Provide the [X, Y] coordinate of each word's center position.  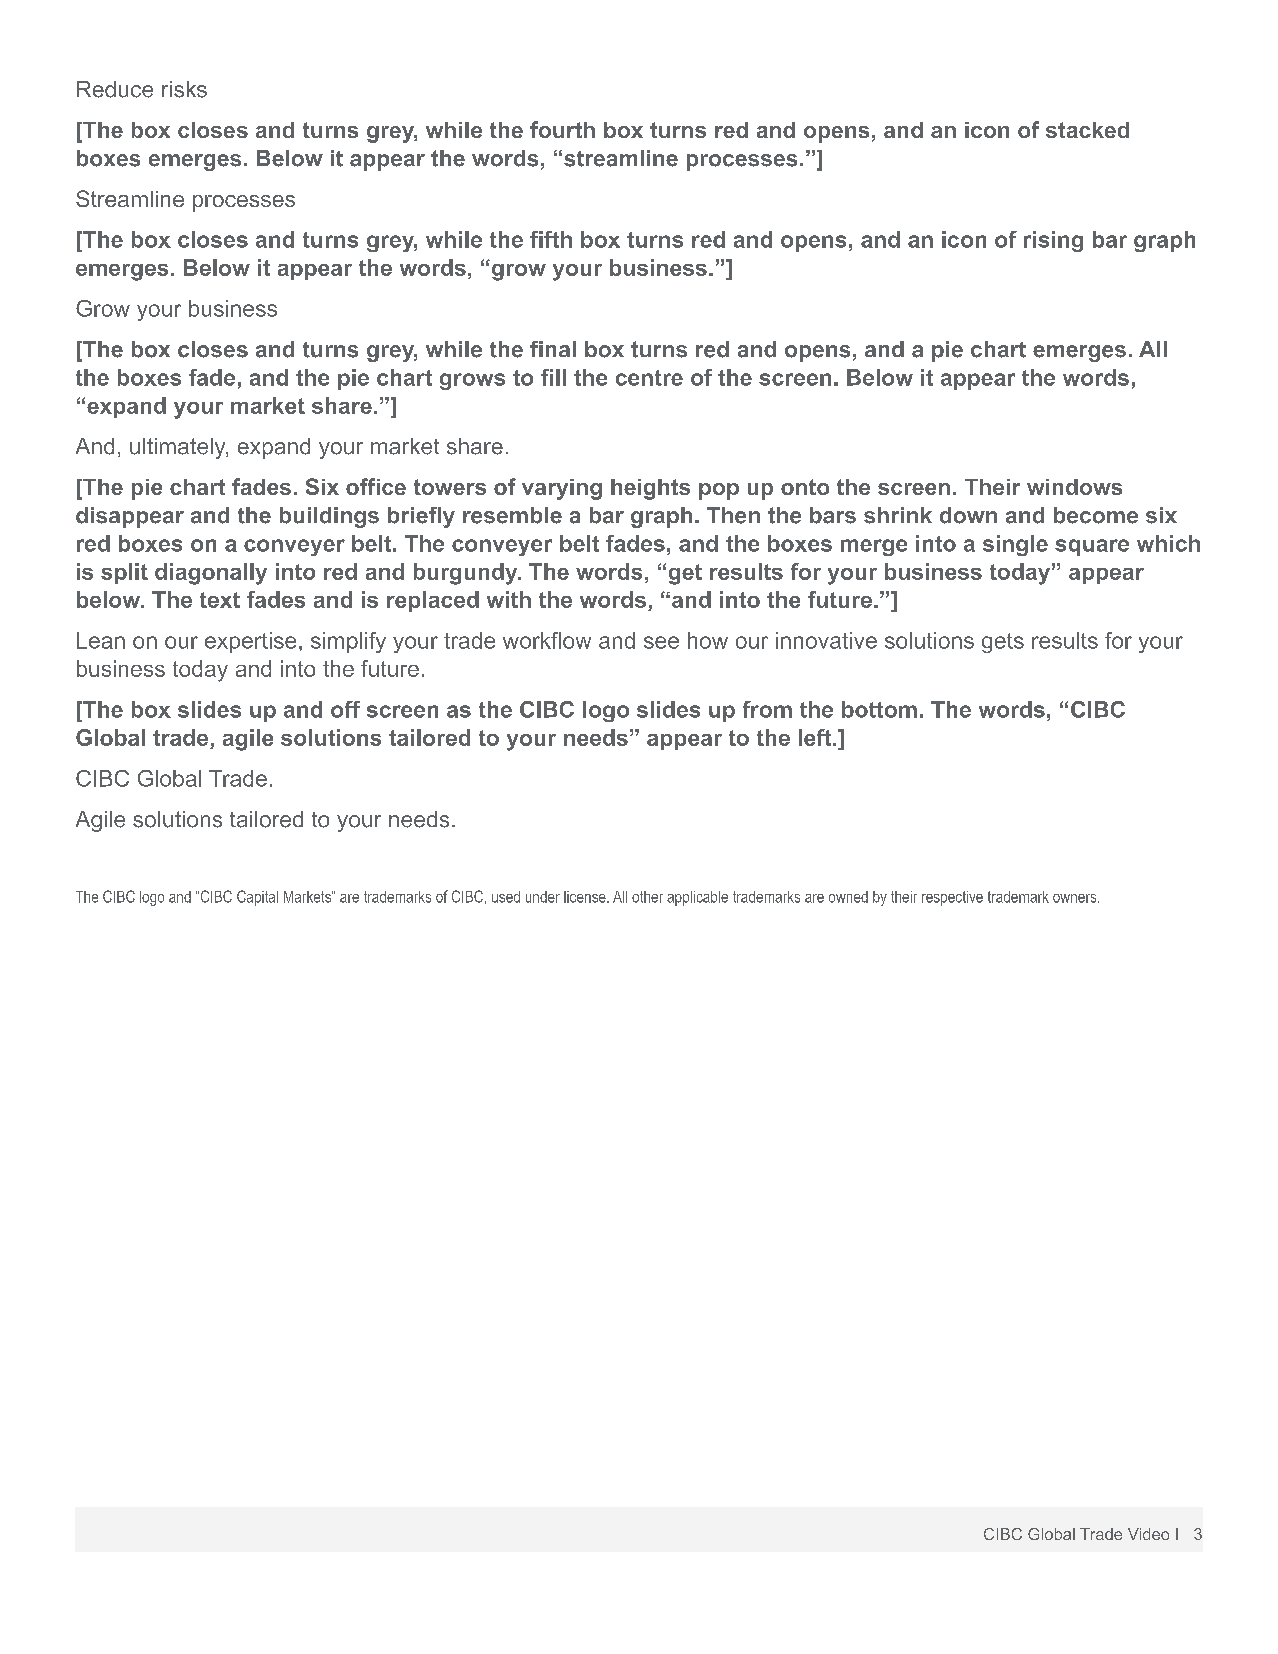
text [220, 600]
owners [1076, 898]
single [1015, 545]
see [661, 642]
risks [184, 89]
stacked [1087, 130]
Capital [257, 898]
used [506, 897]
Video [1148, 1534]
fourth [562, 129]
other [647, 897]
